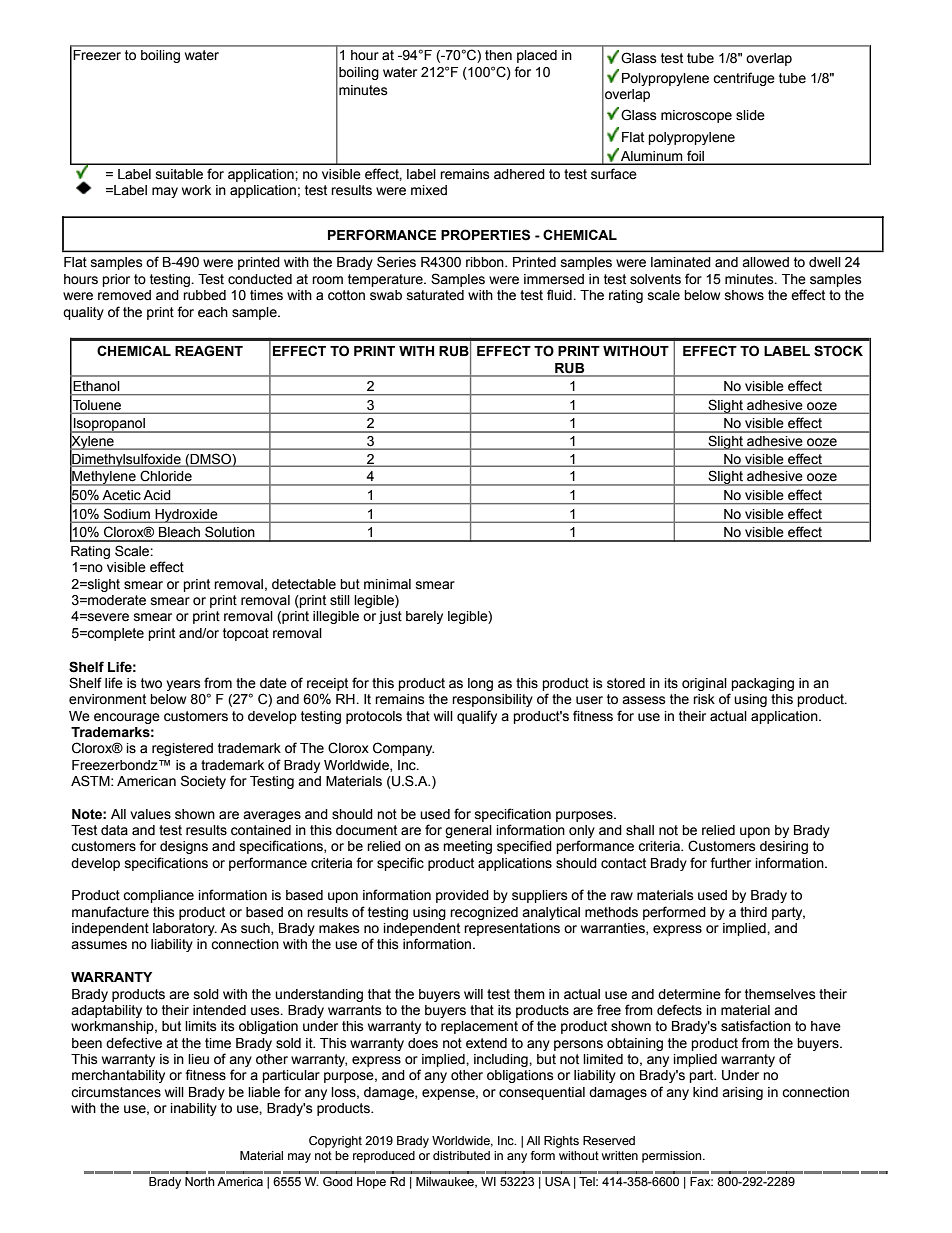  I want to click on then, so click(498, 55).
